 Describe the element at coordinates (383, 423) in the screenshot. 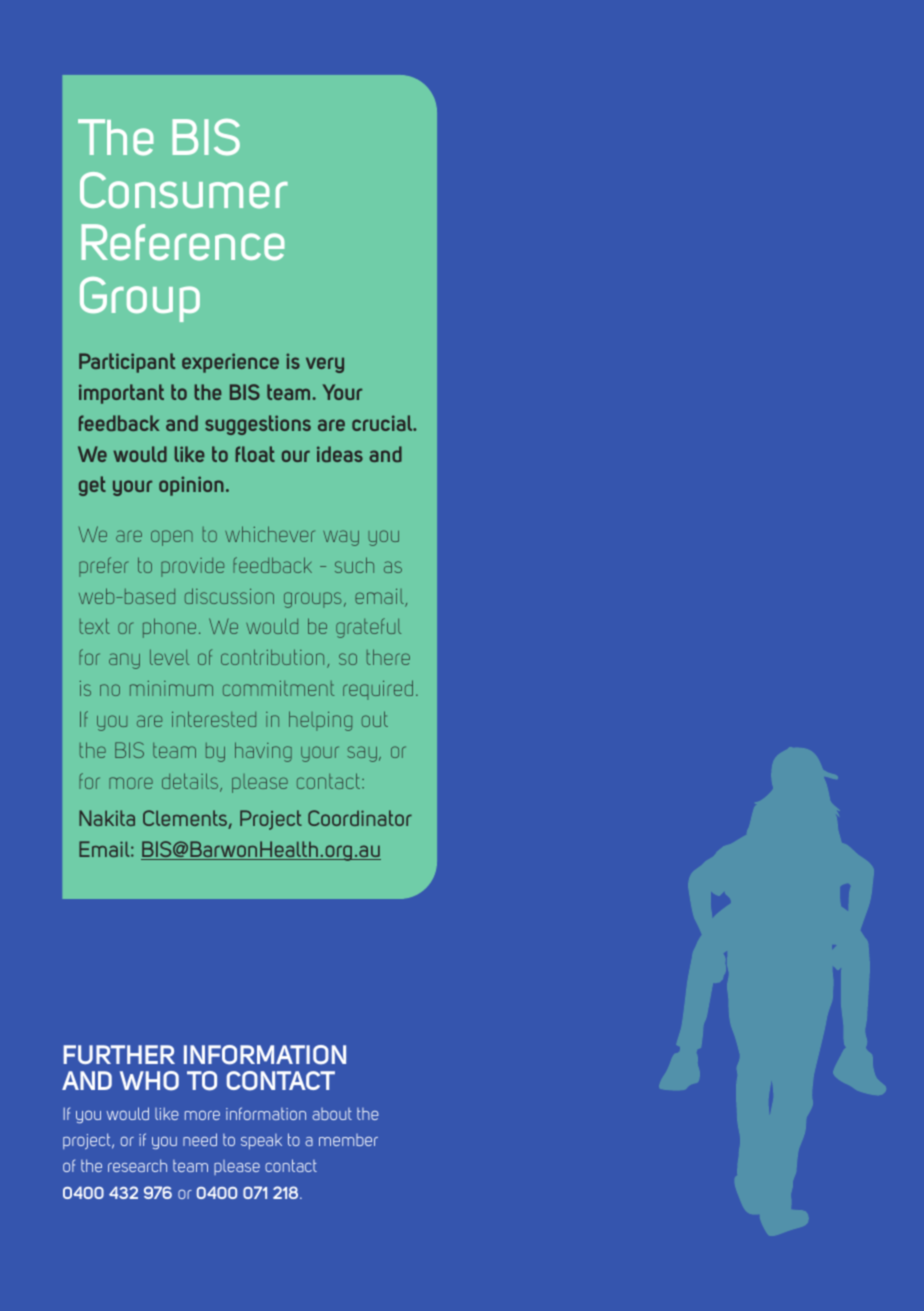

I see `crucial` at that location.
